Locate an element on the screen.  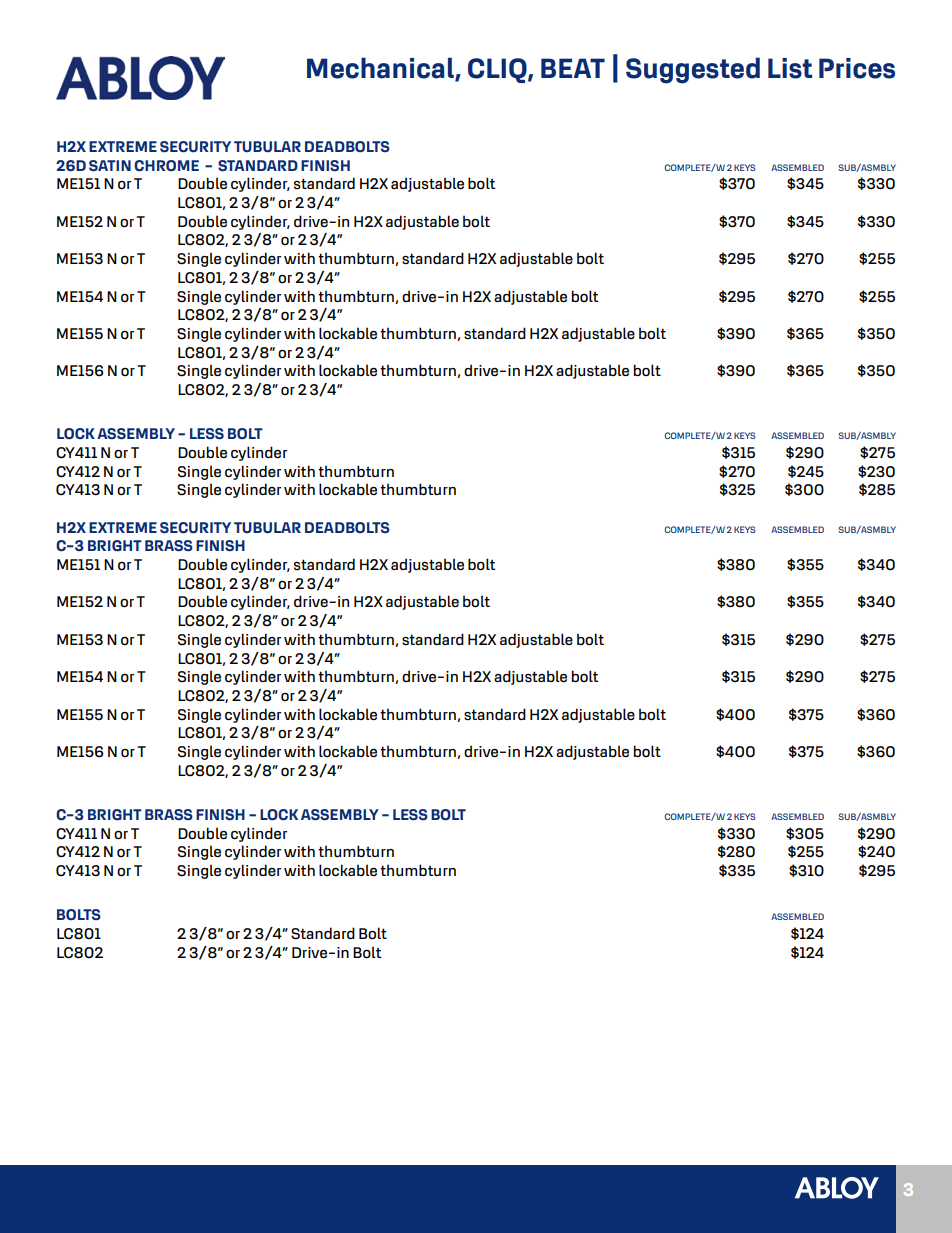
Prices is located at coordinates (857, 68).
